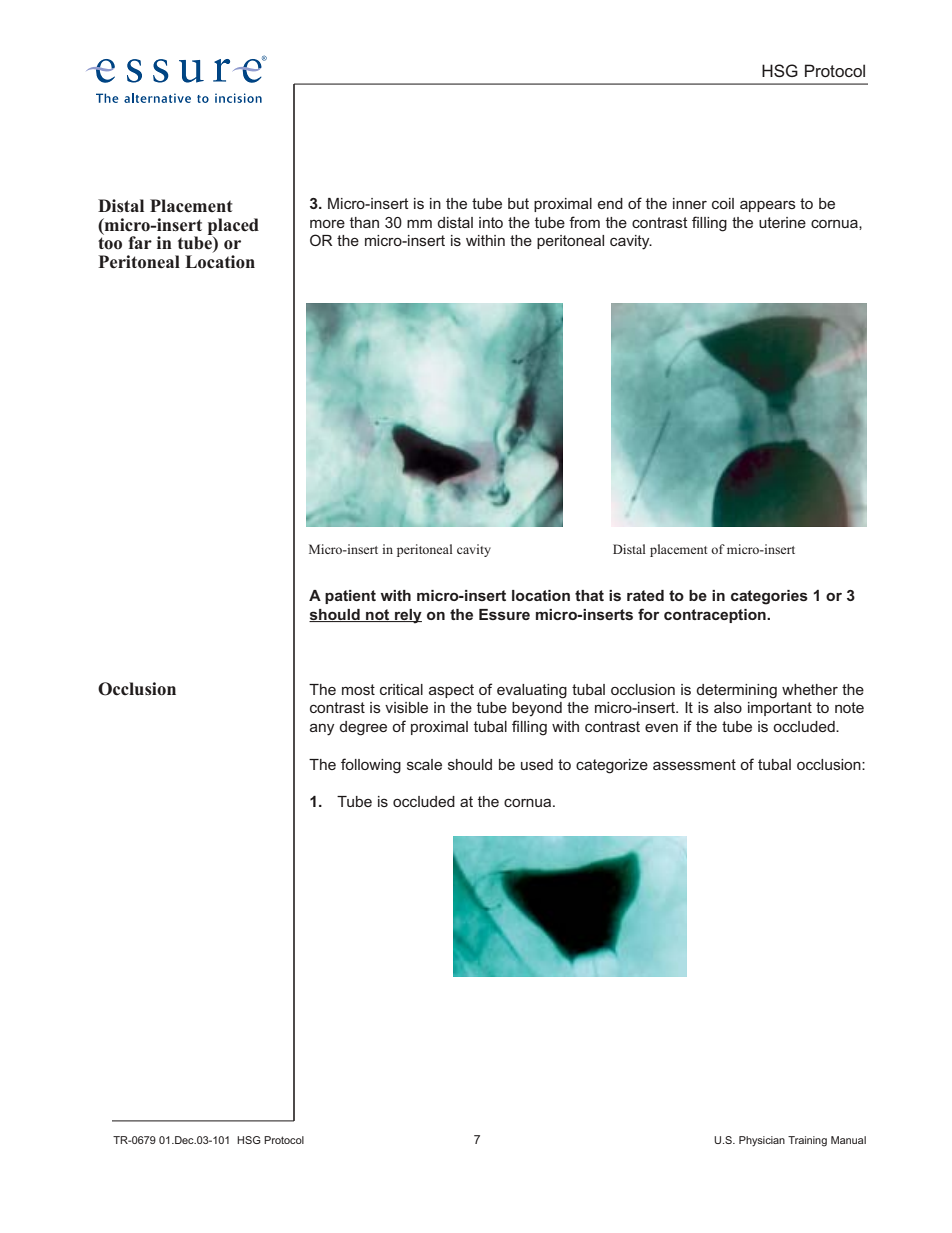 This screenshot has height=1233, width=952. I want to click on categories, so click(769, 597).
